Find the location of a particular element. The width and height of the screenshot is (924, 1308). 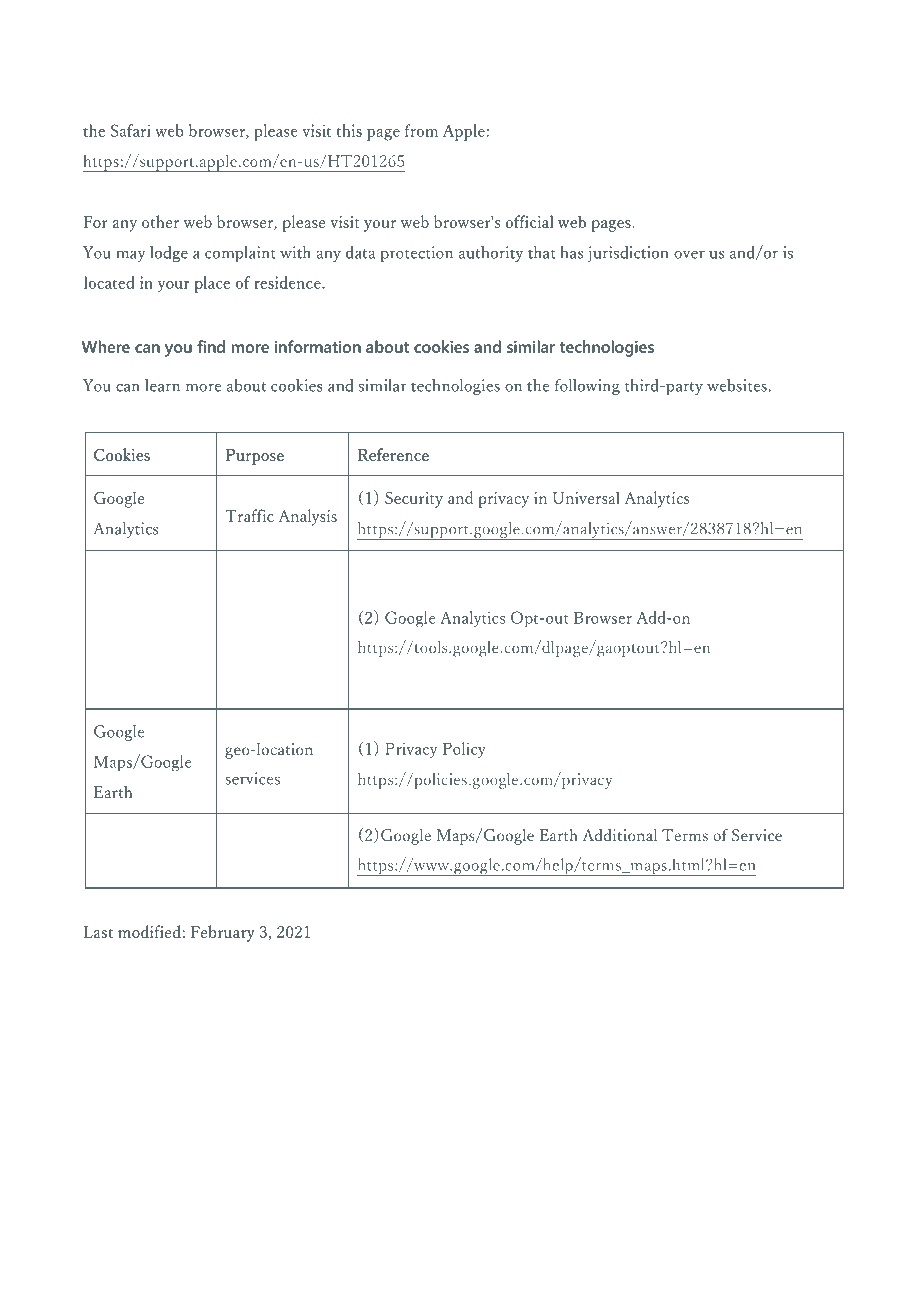

modified is located at coordinates (150, 931).
